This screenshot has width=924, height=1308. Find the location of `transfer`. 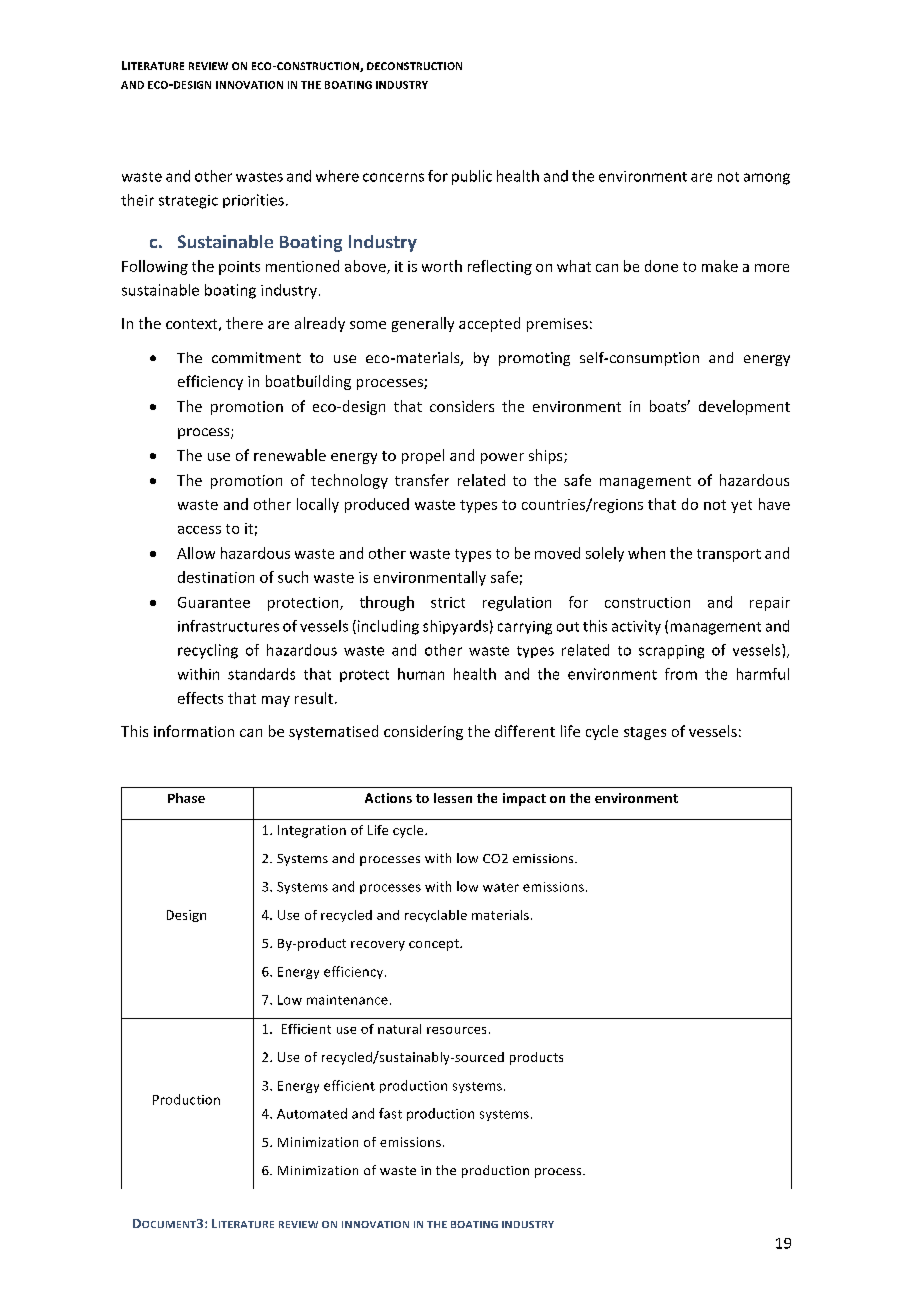

transfer is located at coordinates (422, 480).
